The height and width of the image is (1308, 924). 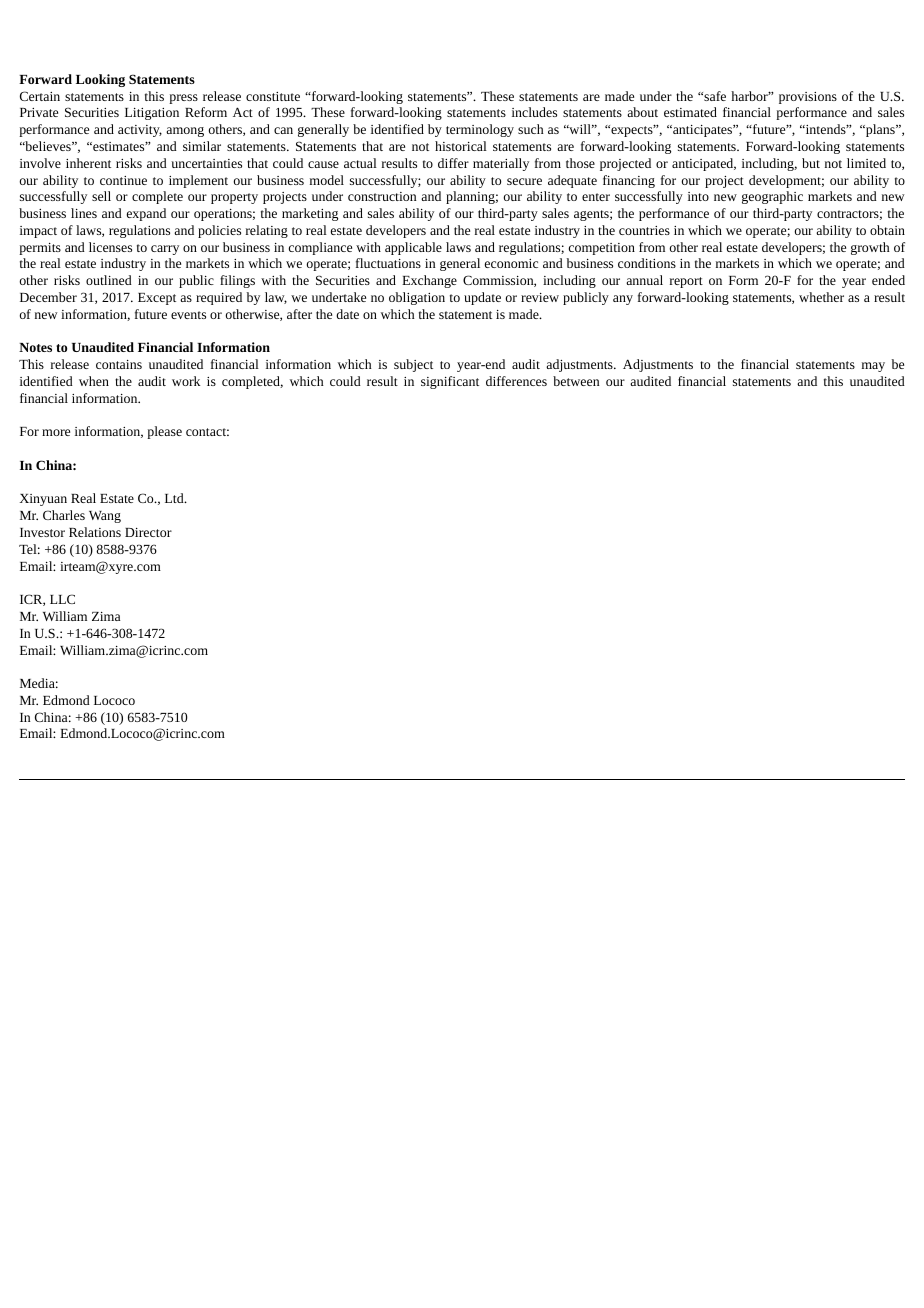 What do you see at coordinates (576, 381) in the image?
I see `between` at bounding box center [576, 381].
